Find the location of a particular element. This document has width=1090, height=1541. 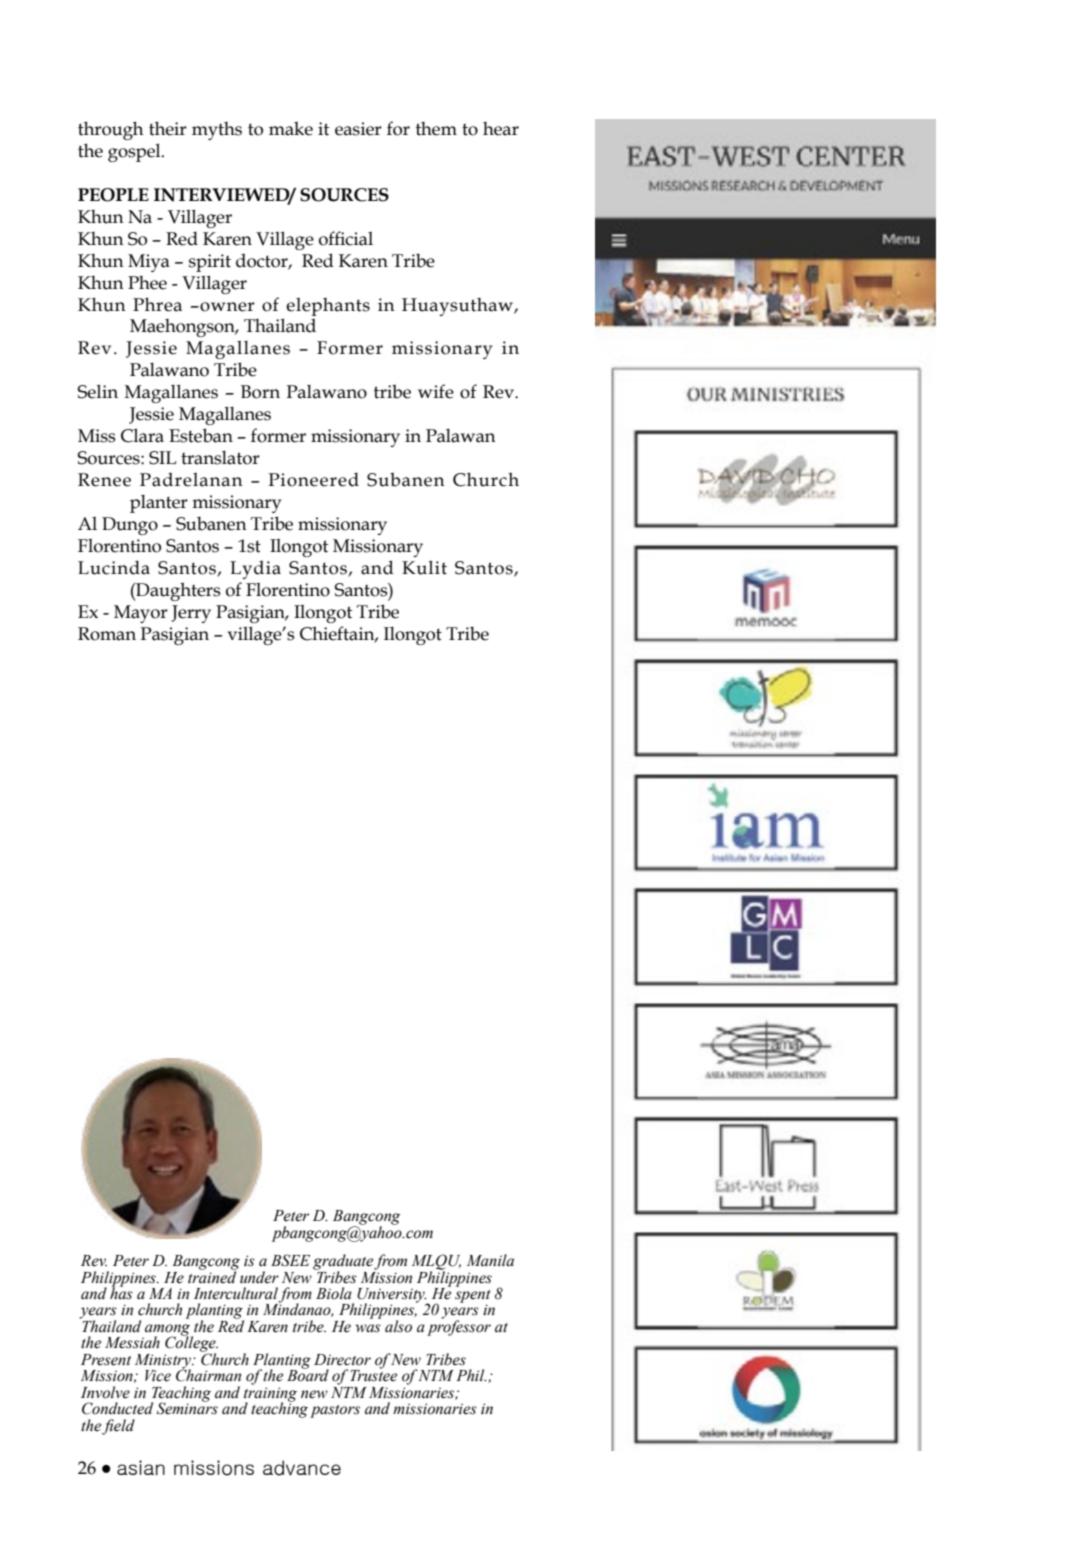

Manila is located at coordinates (490, 1260).
